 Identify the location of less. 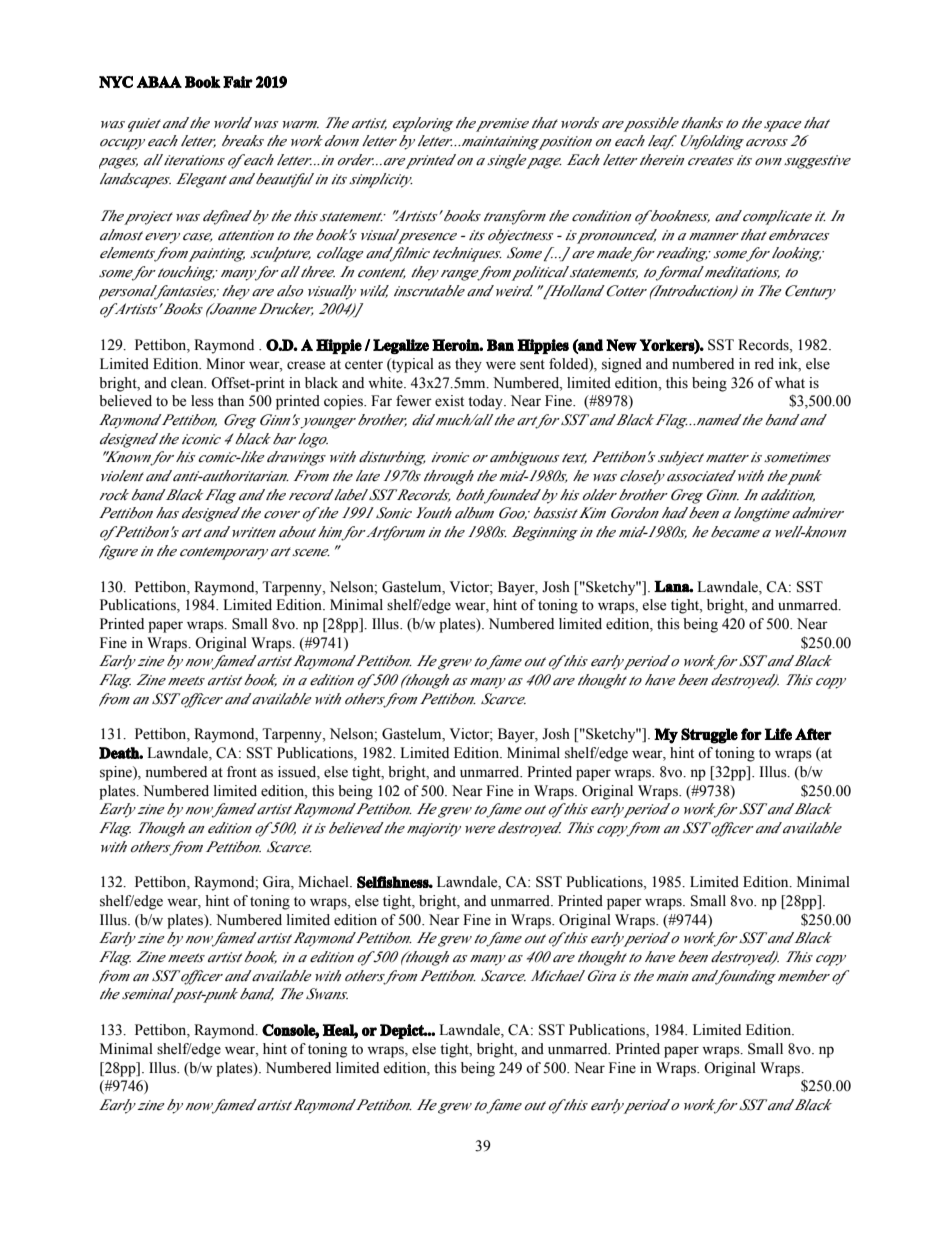
(202, 401).
